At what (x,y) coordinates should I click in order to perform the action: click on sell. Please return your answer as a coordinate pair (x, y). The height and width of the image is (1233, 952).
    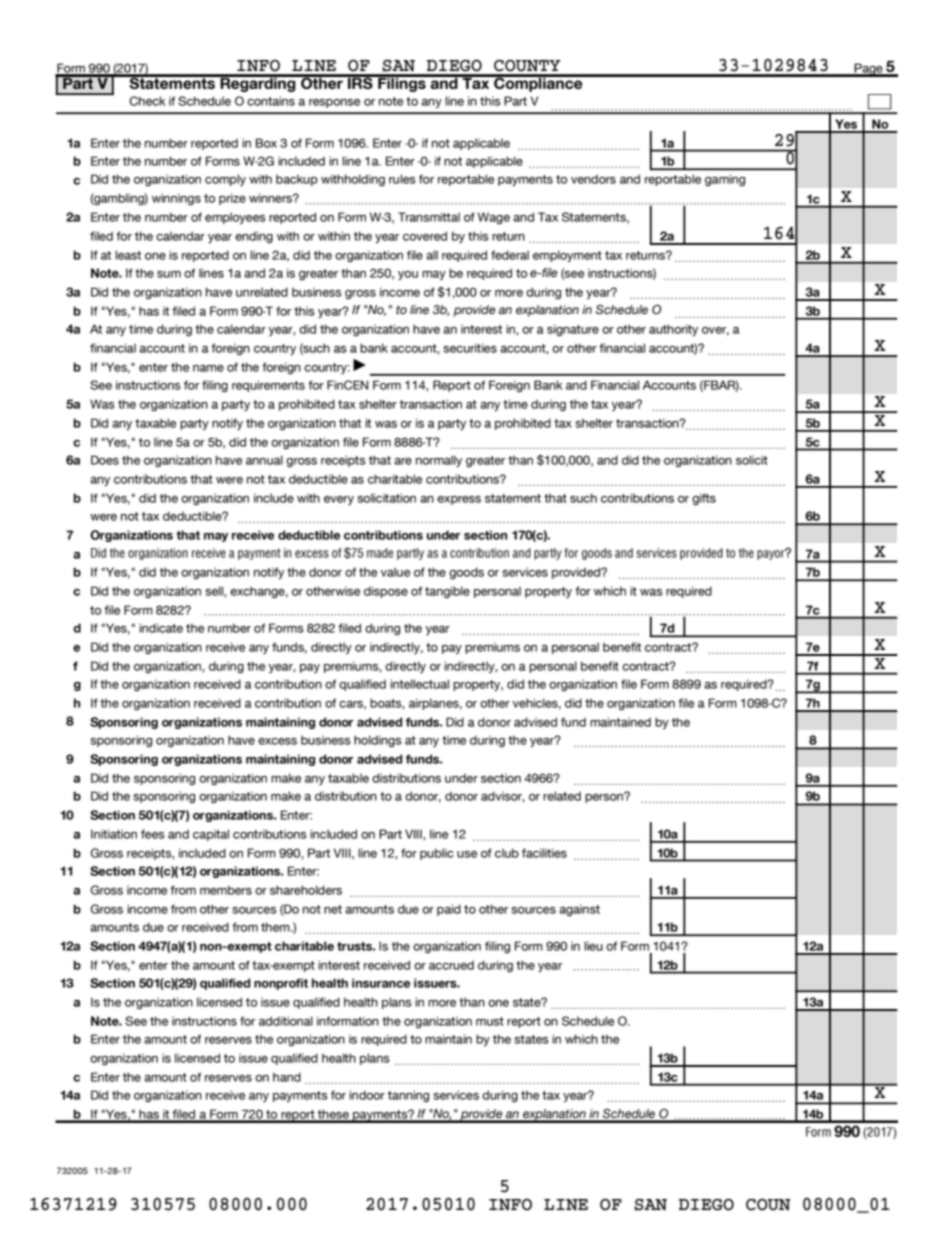
    Looking at the image, I should click on (215, 591).
